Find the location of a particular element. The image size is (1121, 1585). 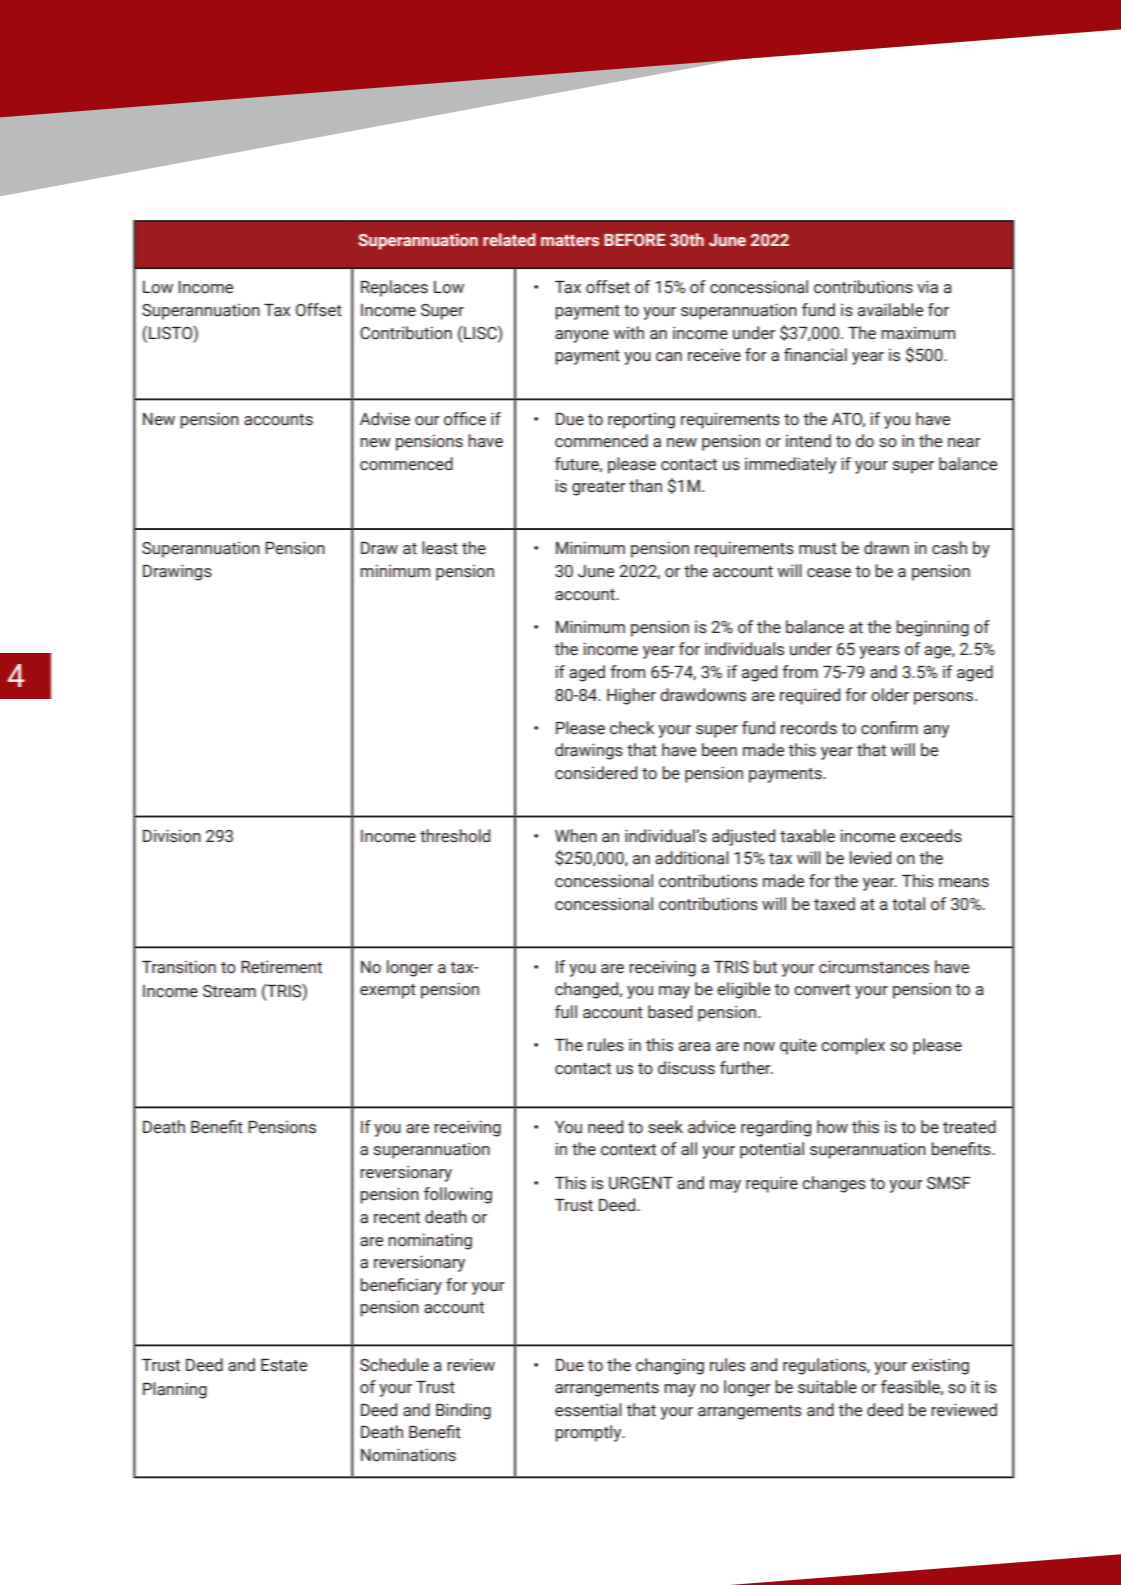

must is located at coordinates (818, 549).
